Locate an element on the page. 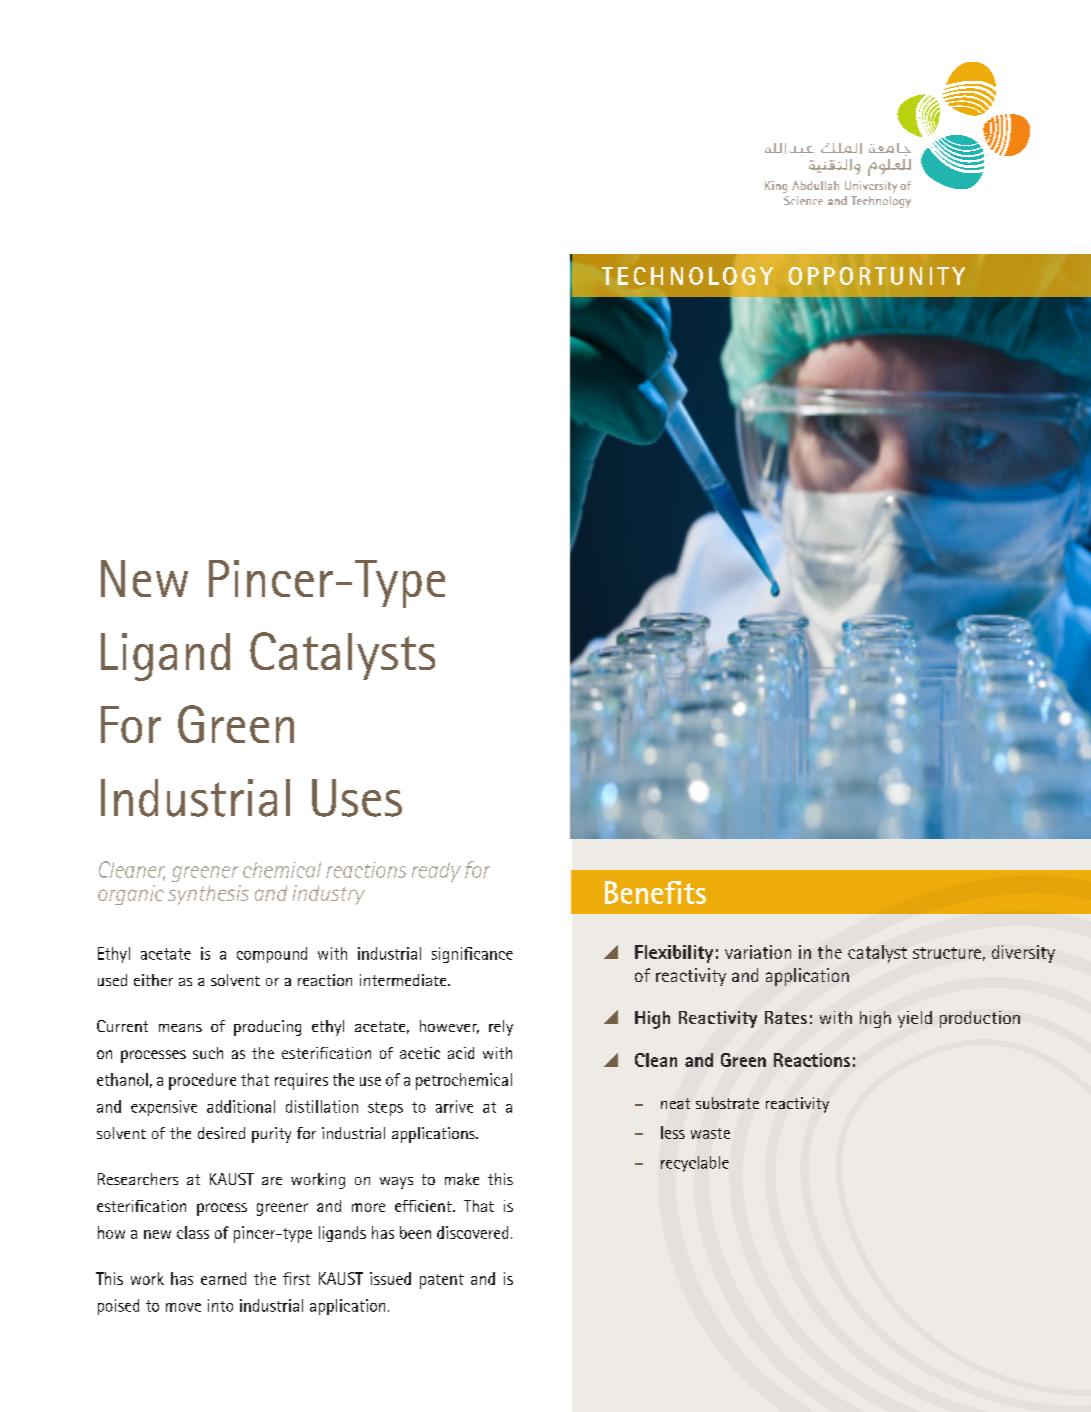  TECHNOLOGY is located at coordinates (687, 276).
